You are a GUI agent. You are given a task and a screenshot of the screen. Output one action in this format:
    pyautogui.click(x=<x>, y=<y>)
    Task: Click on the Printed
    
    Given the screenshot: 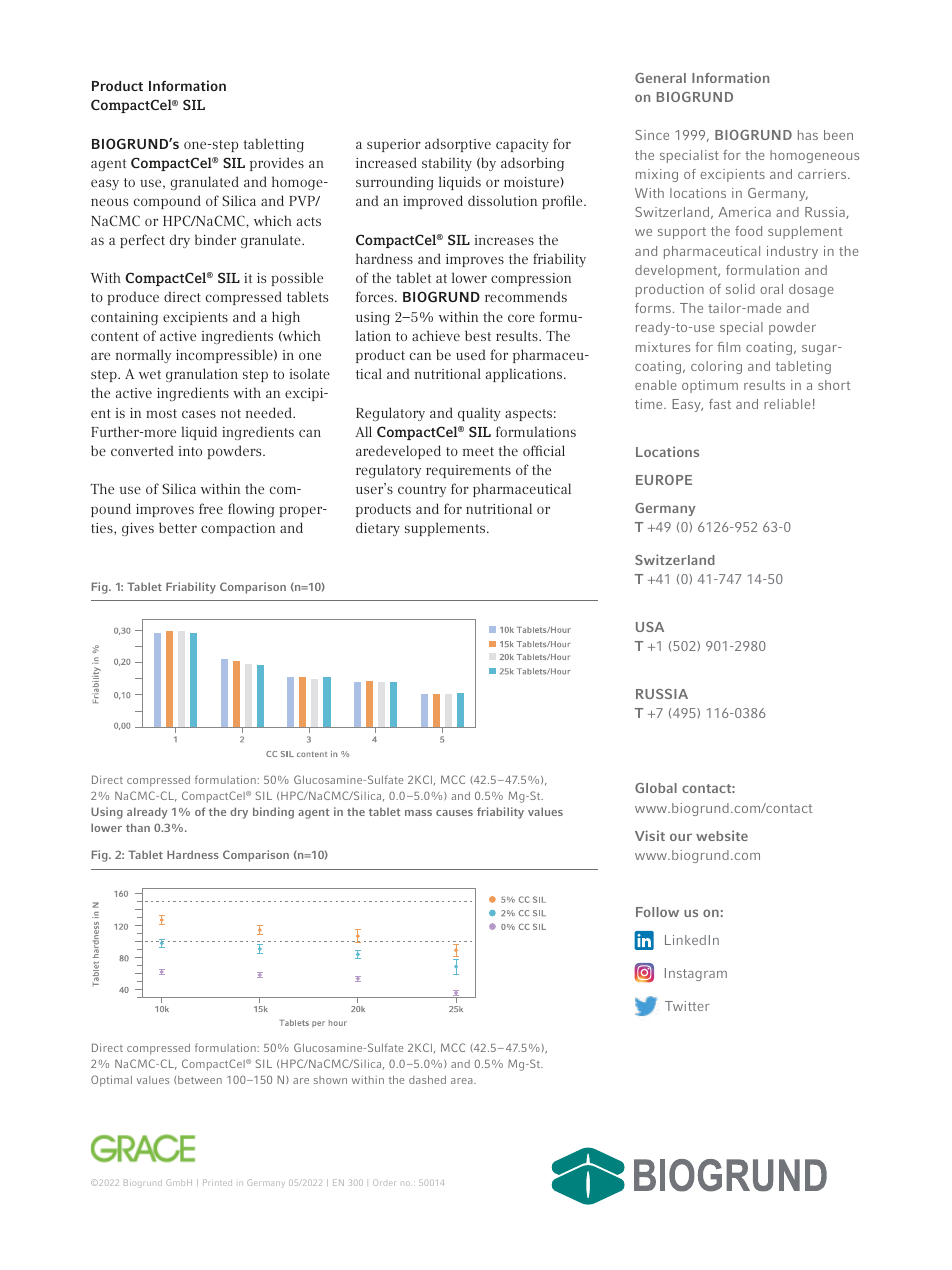 What is the action you would take?
    pyautogui.click(x=217, y=1182)
